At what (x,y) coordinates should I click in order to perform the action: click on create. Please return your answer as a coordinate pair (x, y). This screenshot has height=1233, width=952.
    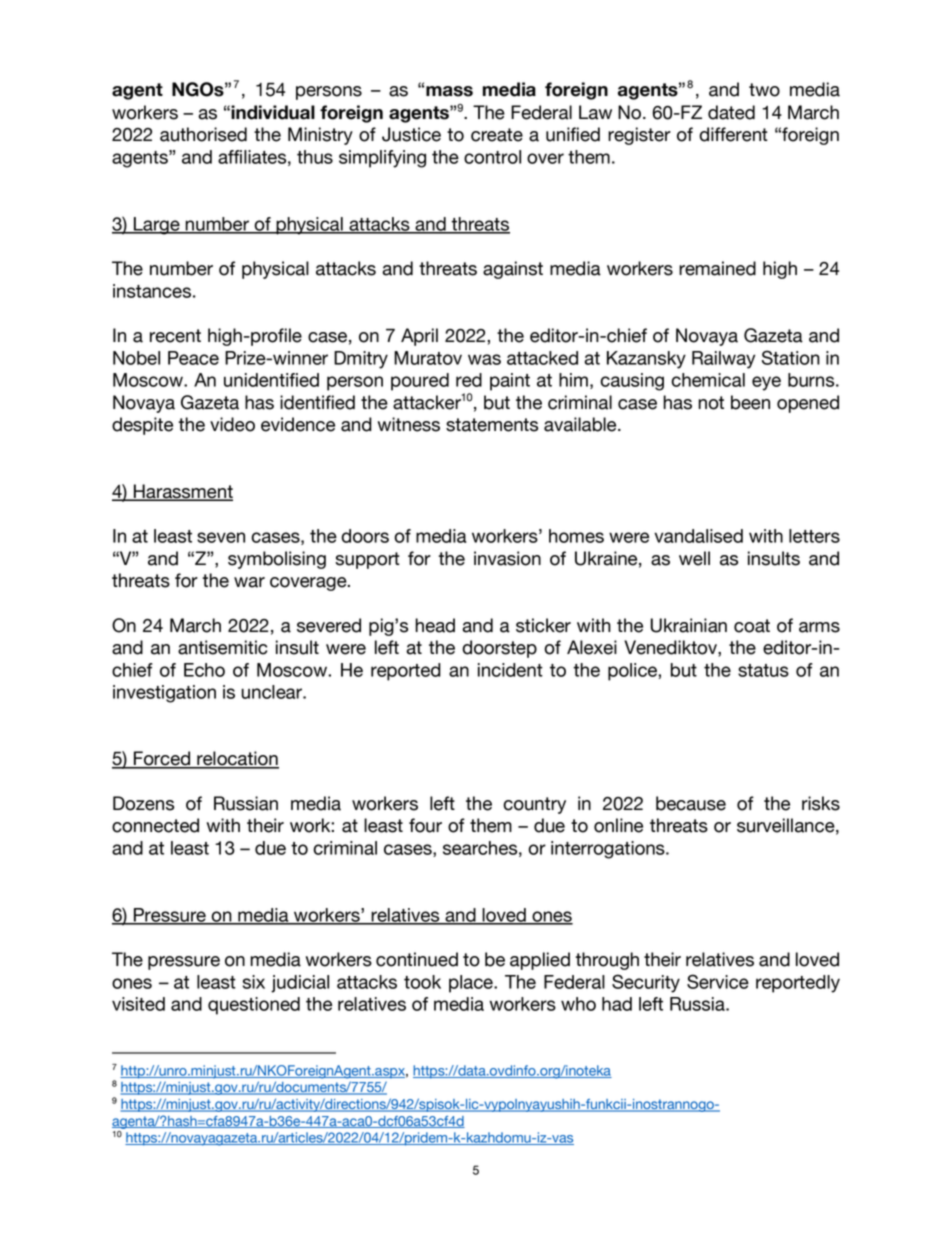
    Looking at the image, I should click on (497, 135).
